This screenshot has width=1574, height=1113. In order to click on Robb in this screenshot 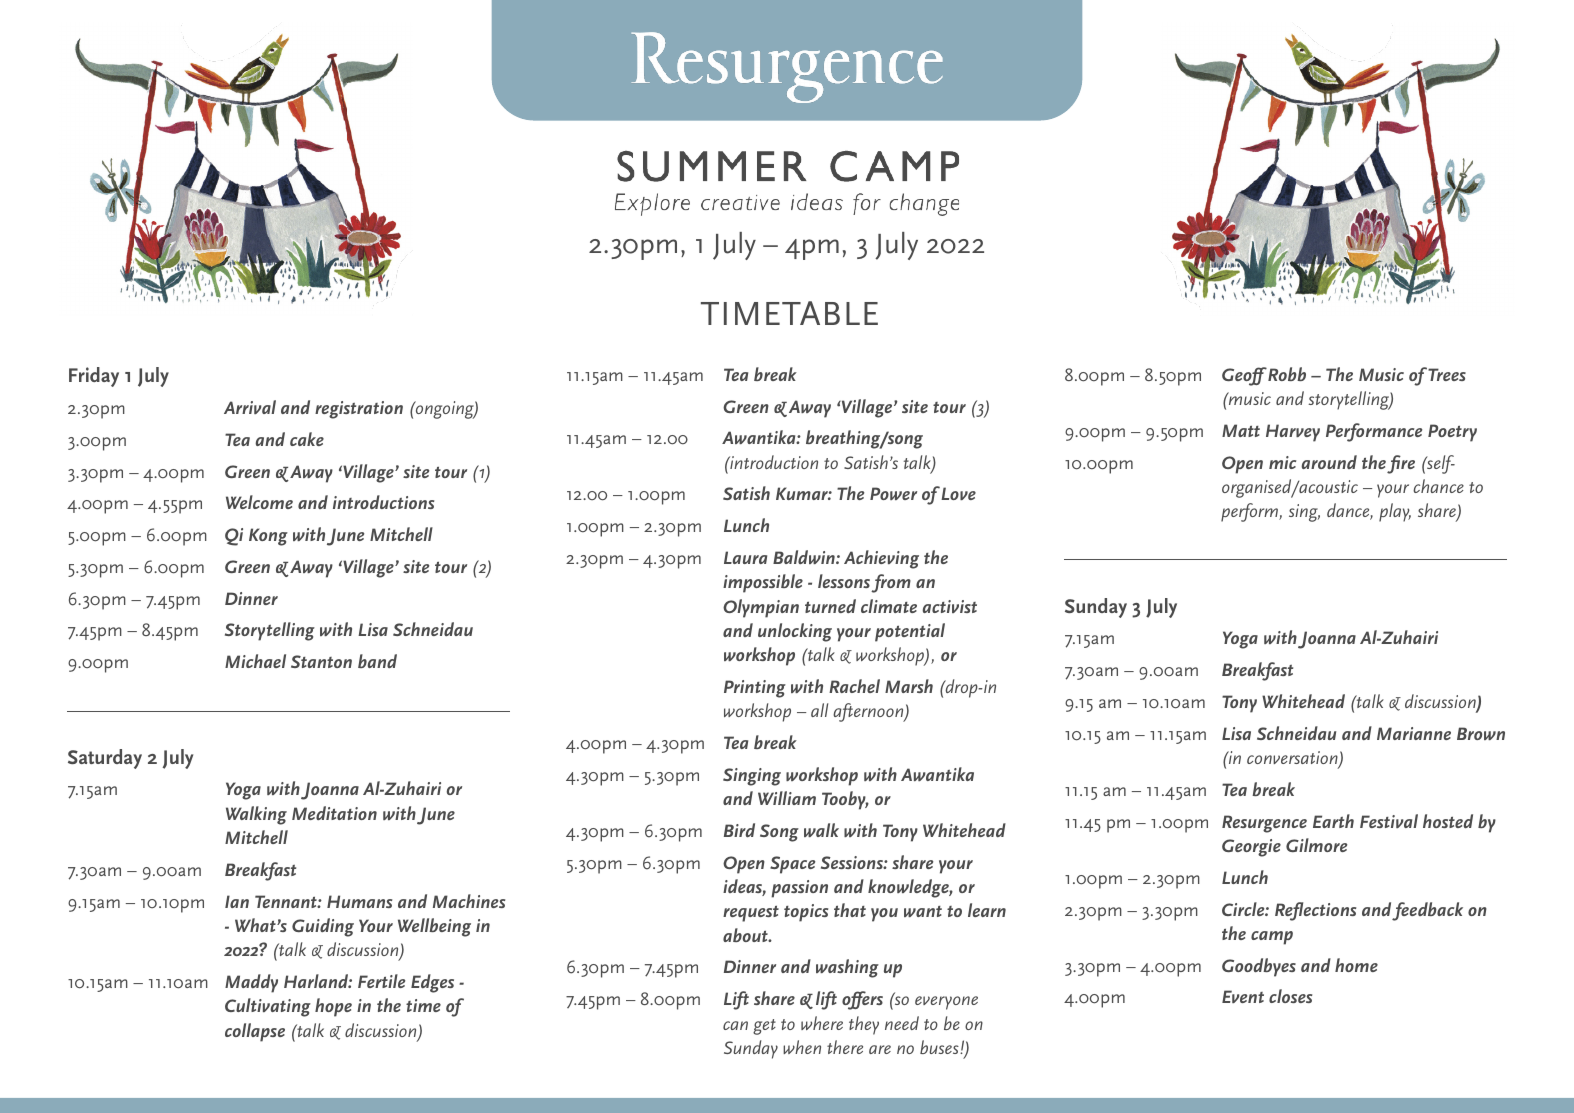, I will do `click(1286, 374)`.
